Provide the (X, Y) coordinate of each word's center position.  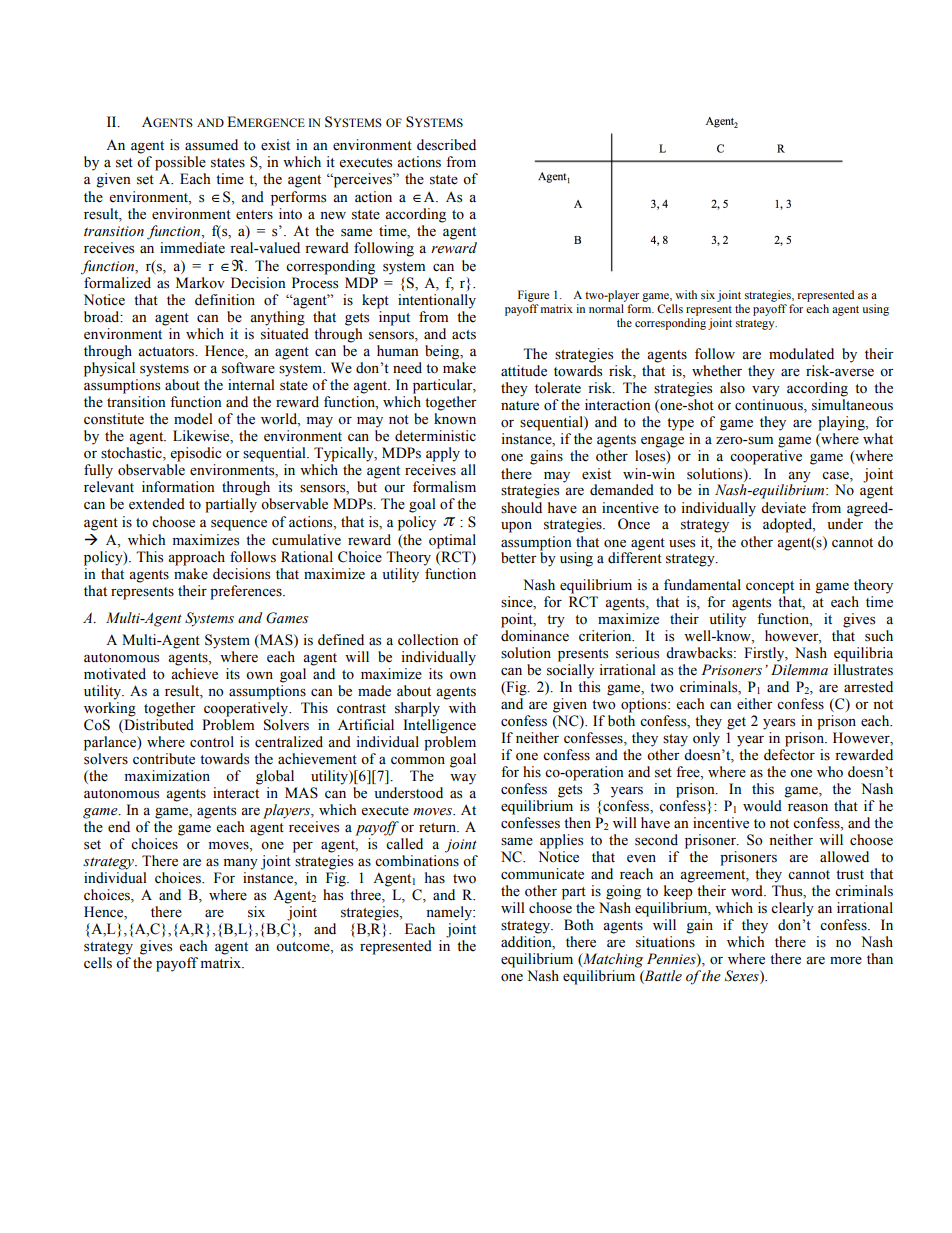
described (446, 145)
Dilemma (799, 670)
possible (180, 163)
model (193, 419)
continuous (770, 406)
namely (450, 913)
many (241, 864)
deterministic (435, 436)
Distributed (158, 725)
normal (606, 308)
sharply (417, 709)
